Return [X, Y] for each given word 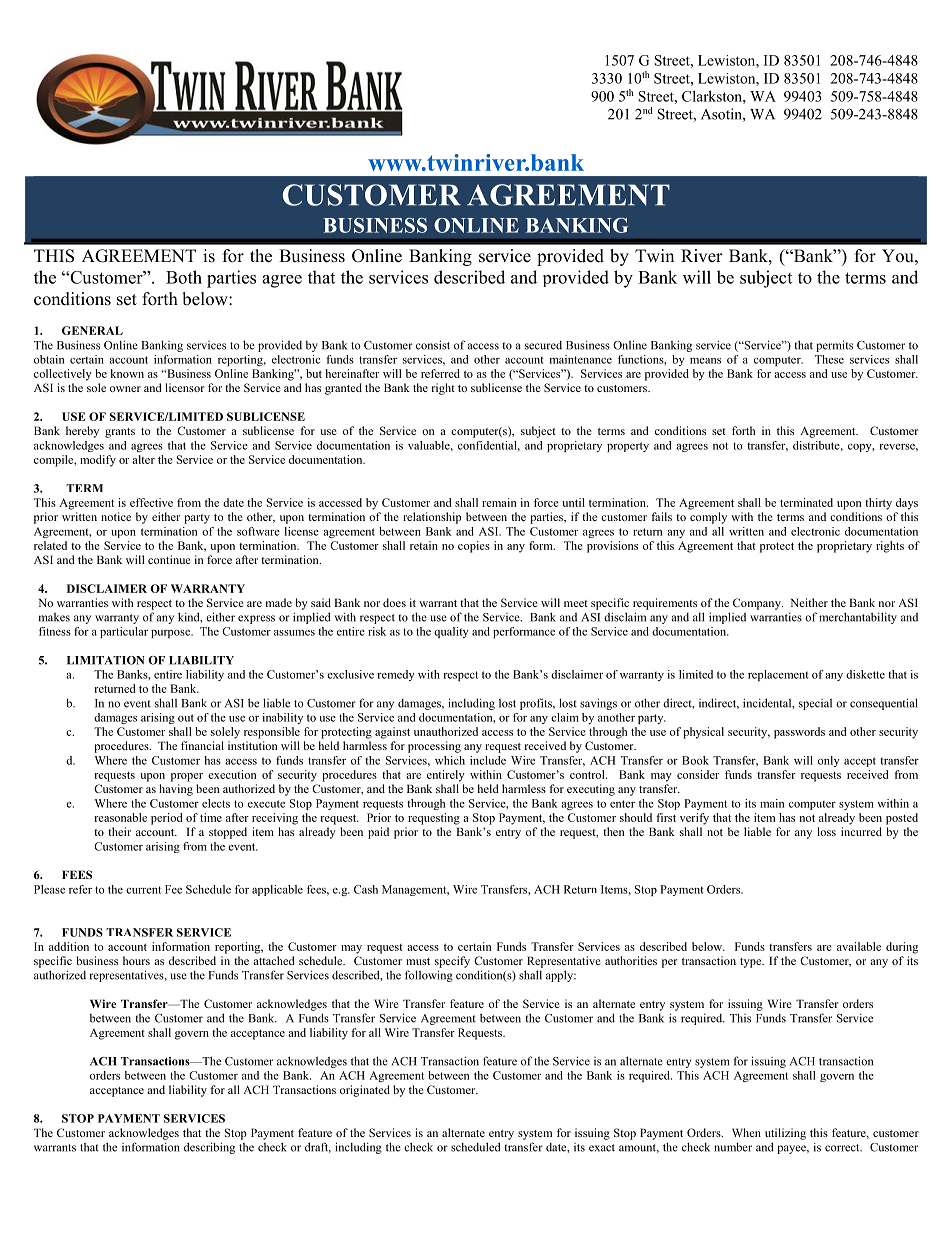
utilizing [785, 1134]
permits [834, 346]
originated [365, 1091]
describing [209, 1148]
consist [433, 345]
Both [184, 277]
